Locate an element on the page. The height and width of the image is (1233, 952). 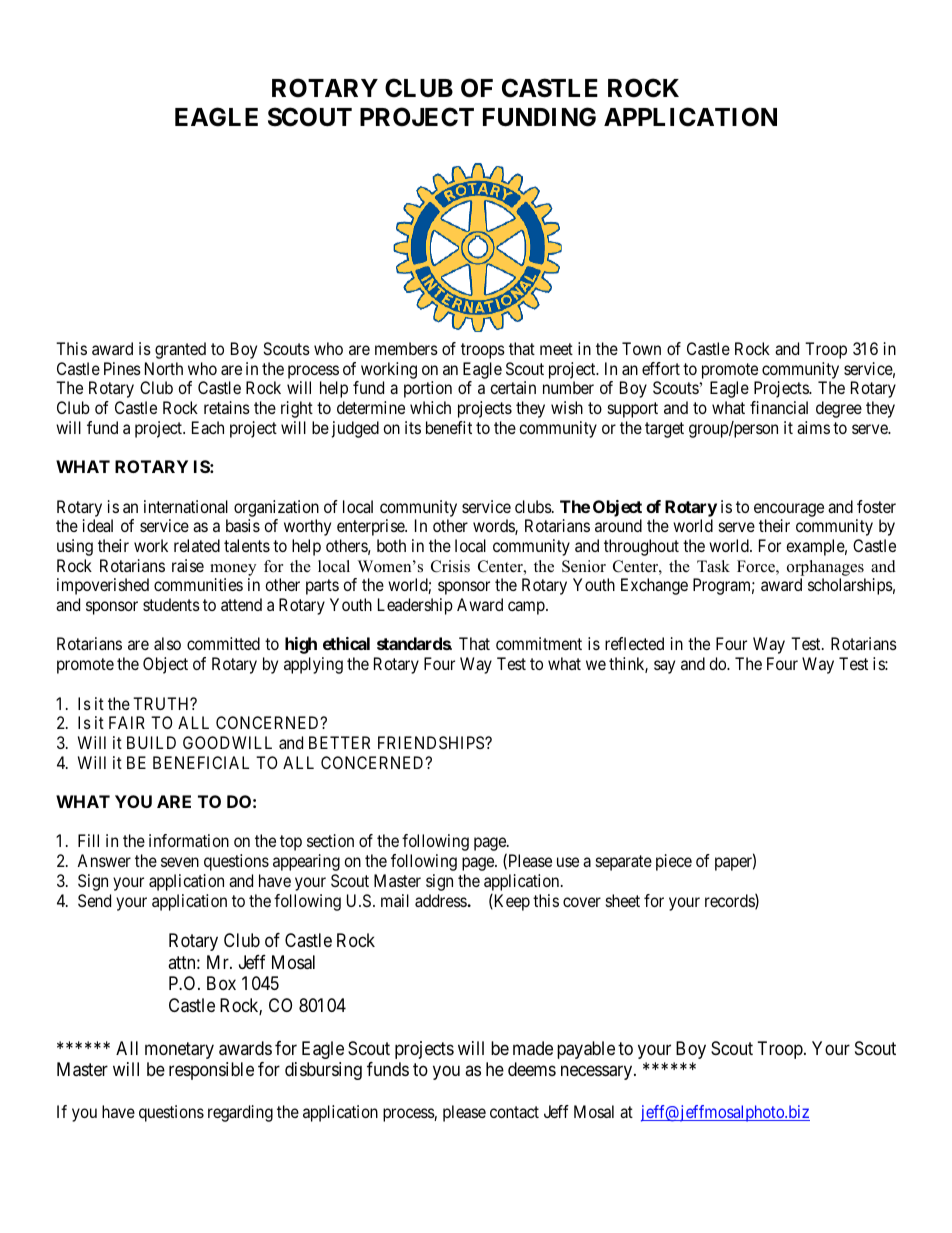
Keep is located at coordinates (511, 902).
